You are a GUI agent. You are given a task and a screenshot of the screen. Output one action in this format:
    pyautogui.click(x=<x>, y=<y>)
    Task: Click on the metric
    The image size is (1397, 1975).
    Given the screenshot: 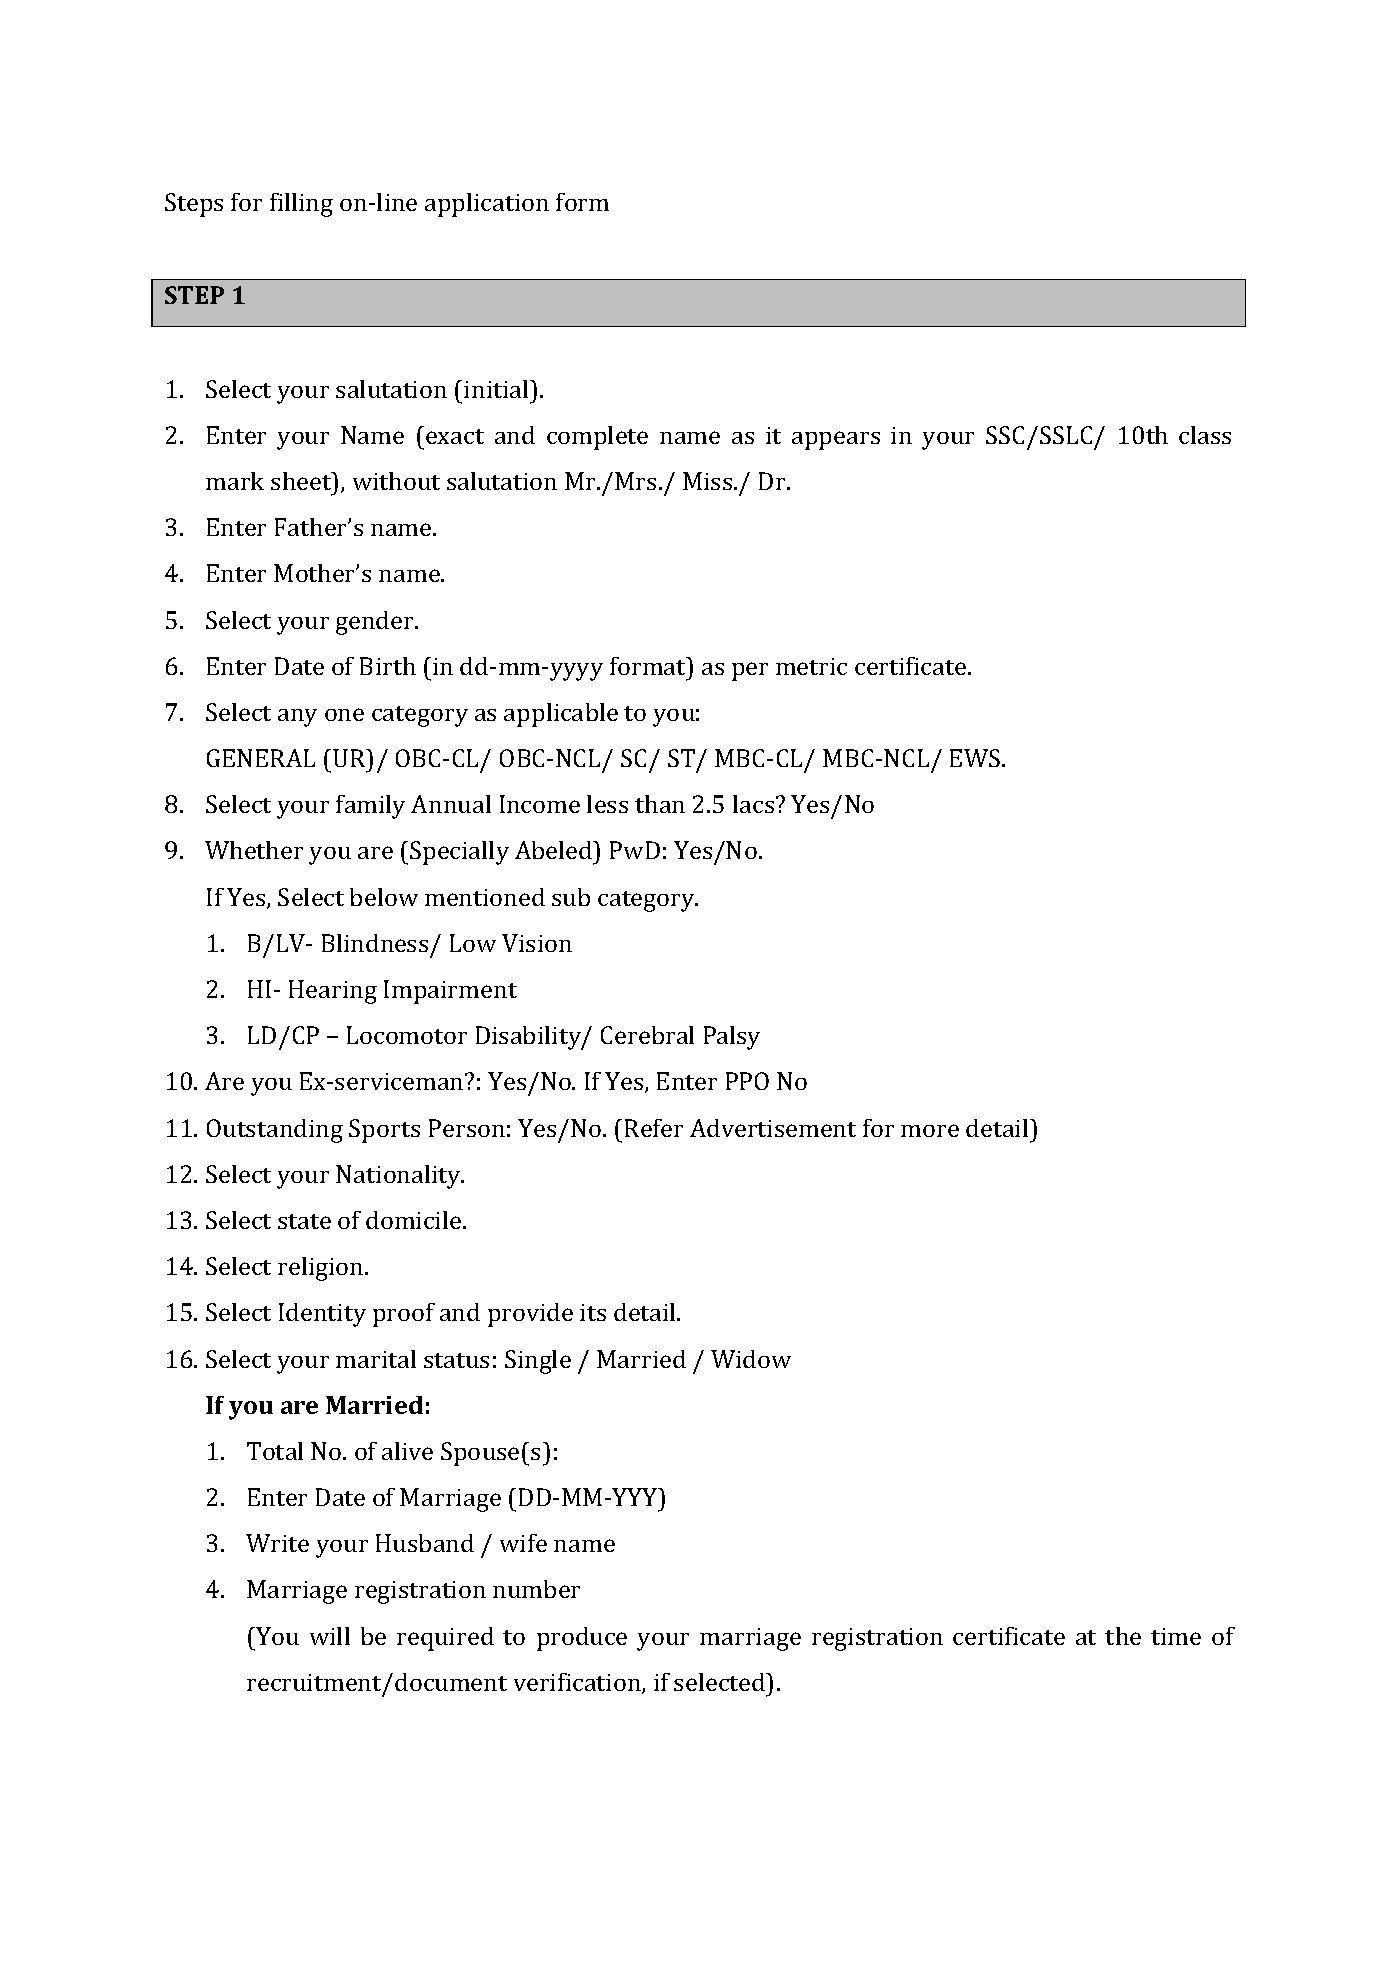 What is the action you would take?
    pyautogui.click(x=811, y=666)
